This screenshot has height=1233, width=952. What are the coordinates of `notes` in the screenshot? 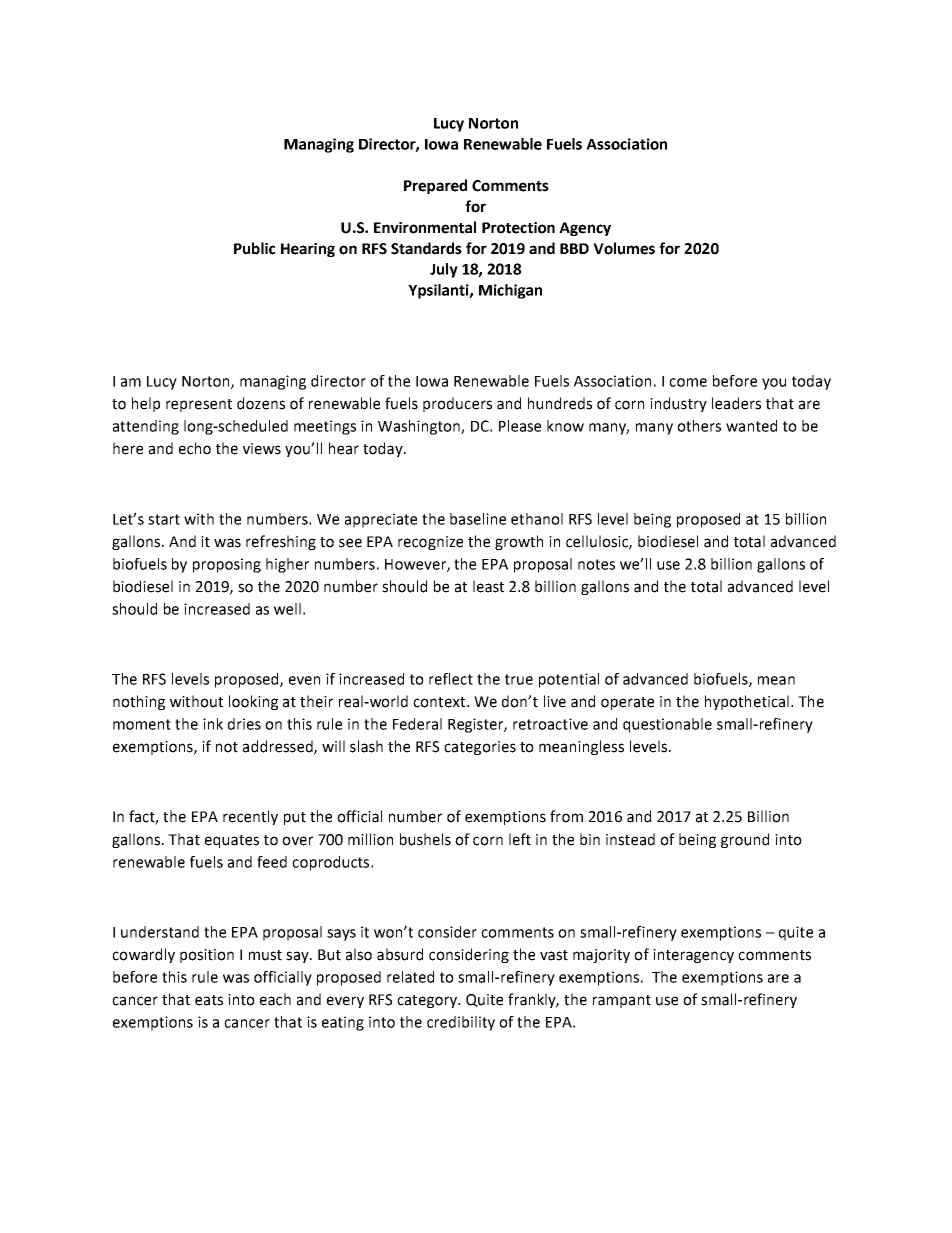 It's located at (596, 564).
